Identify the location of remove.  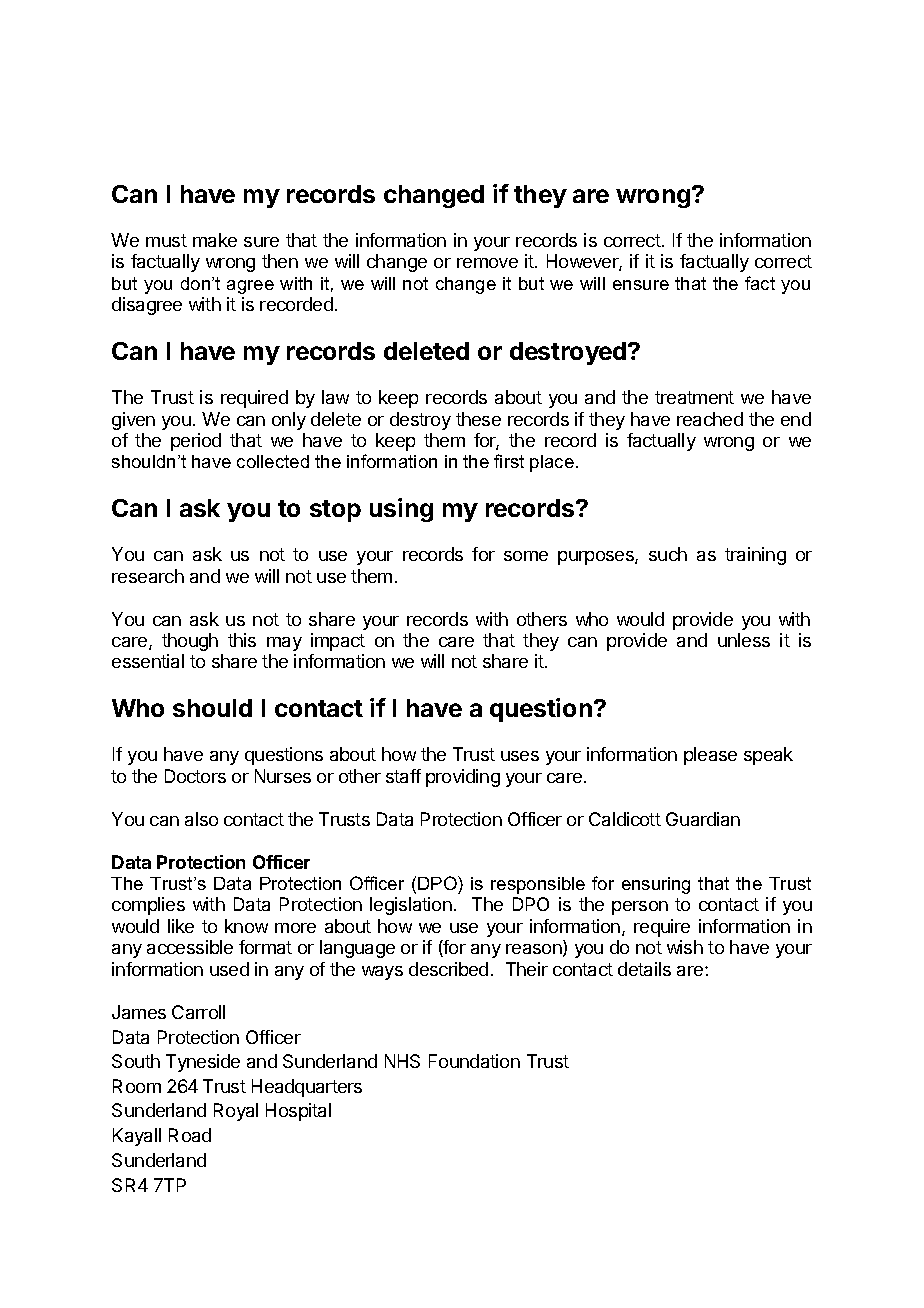
(487, 263).
